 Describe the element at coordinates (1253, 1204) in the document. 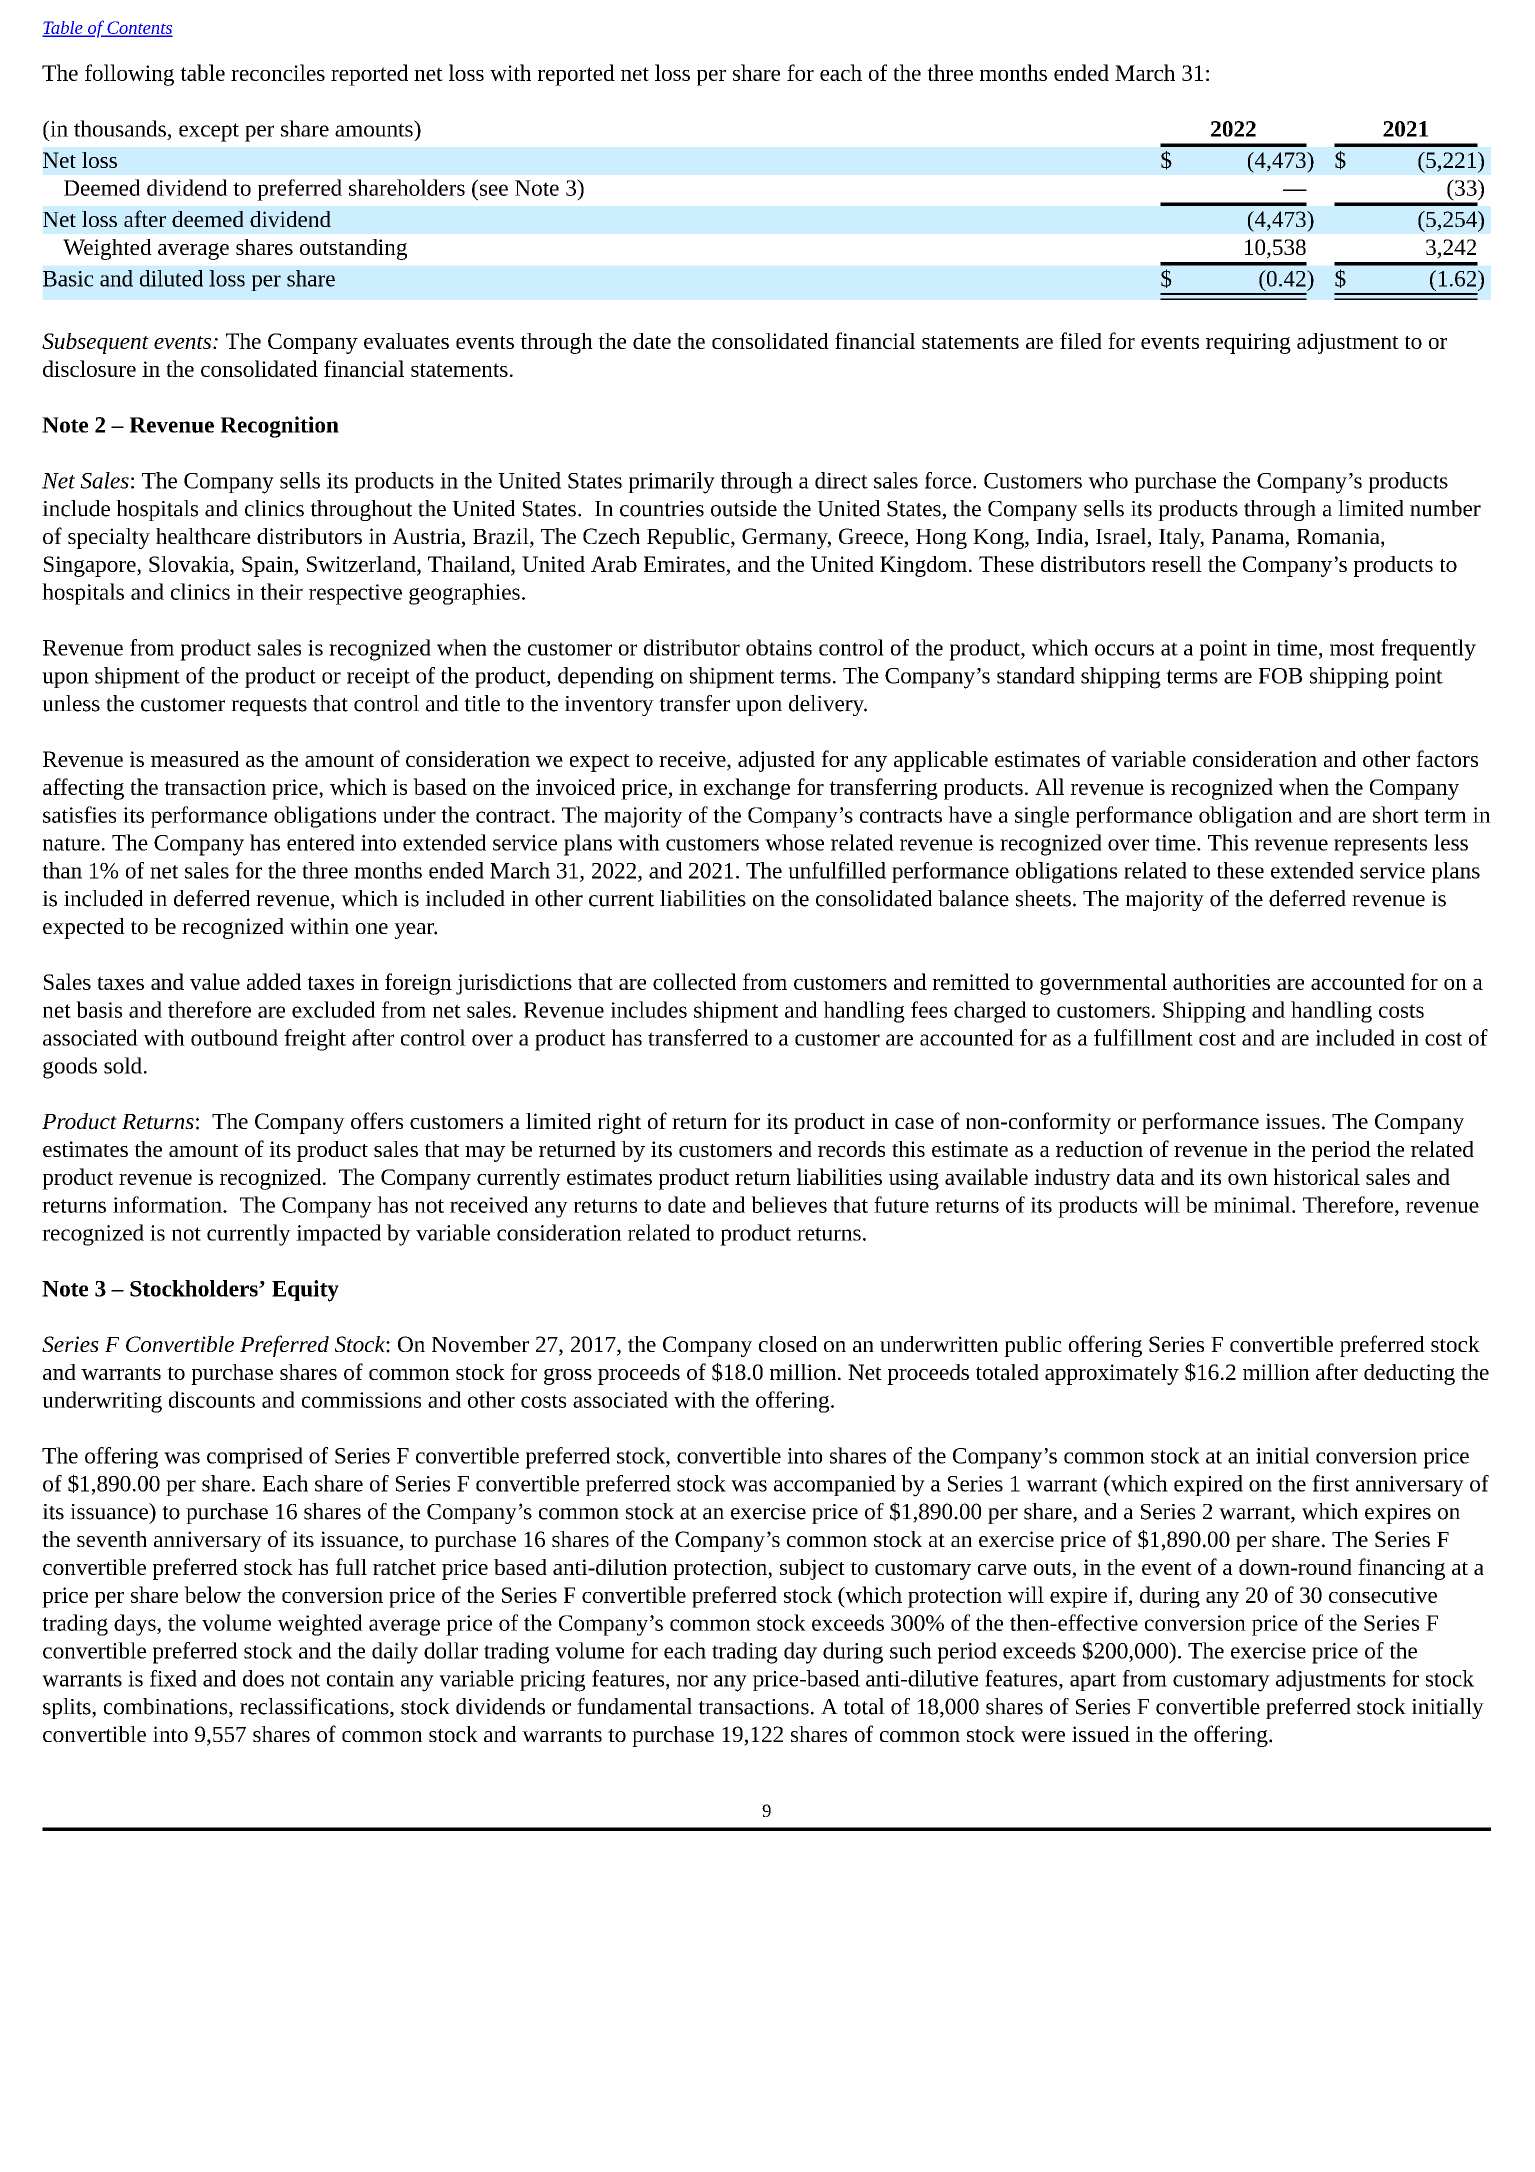

I see `minimal` at that location.
